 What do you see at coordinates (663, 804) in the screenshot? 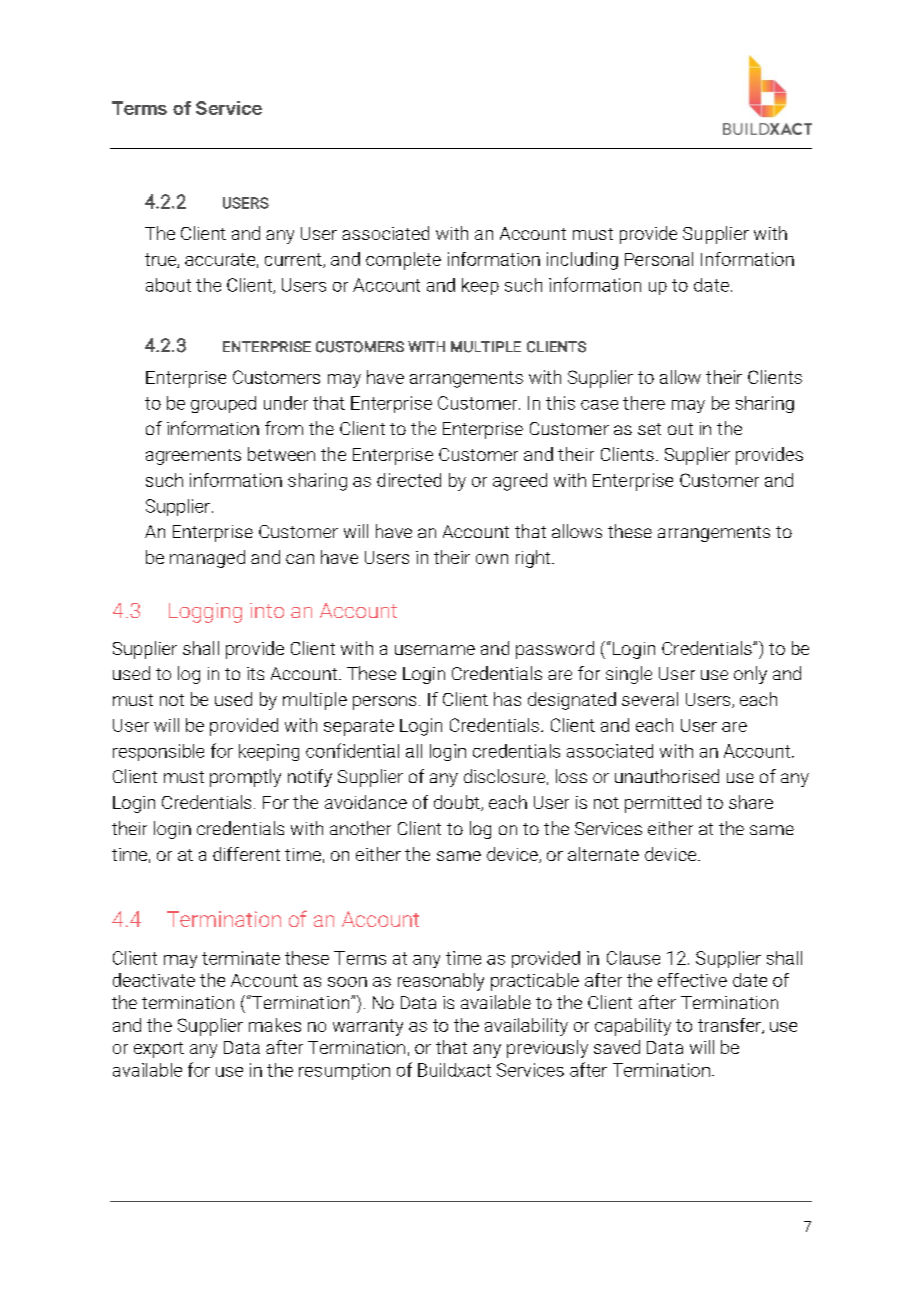
I see `permitted` at bounding box center [663, 804].
